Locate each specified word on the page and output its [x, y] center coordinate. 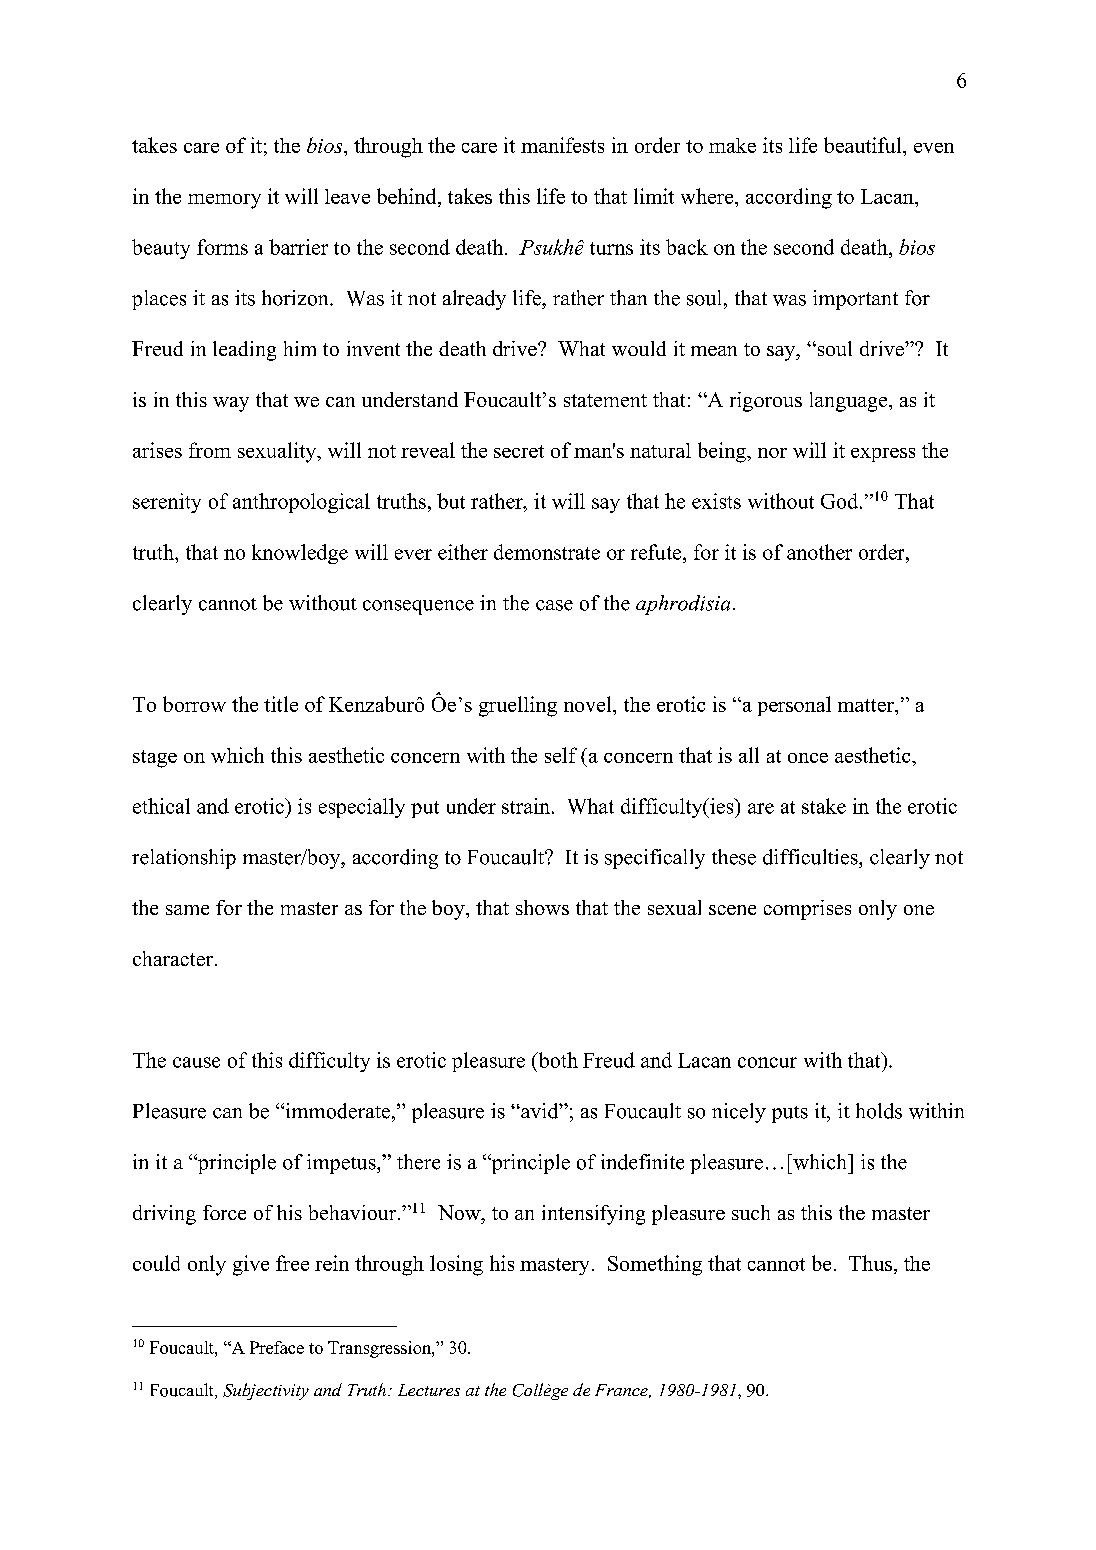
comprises [807, 910]
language [850, 402]
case [554, 605]
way [231, 404]
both [557, 1060]
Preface [277, 1347]
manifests [562, 145]
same [187, 910]
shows [542, 907]
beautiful [864, 145]
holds [879, 1111]
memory [224, 201]
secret [519, 451]
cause [196, 1062]
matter [867, 705]
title [281, 704]
